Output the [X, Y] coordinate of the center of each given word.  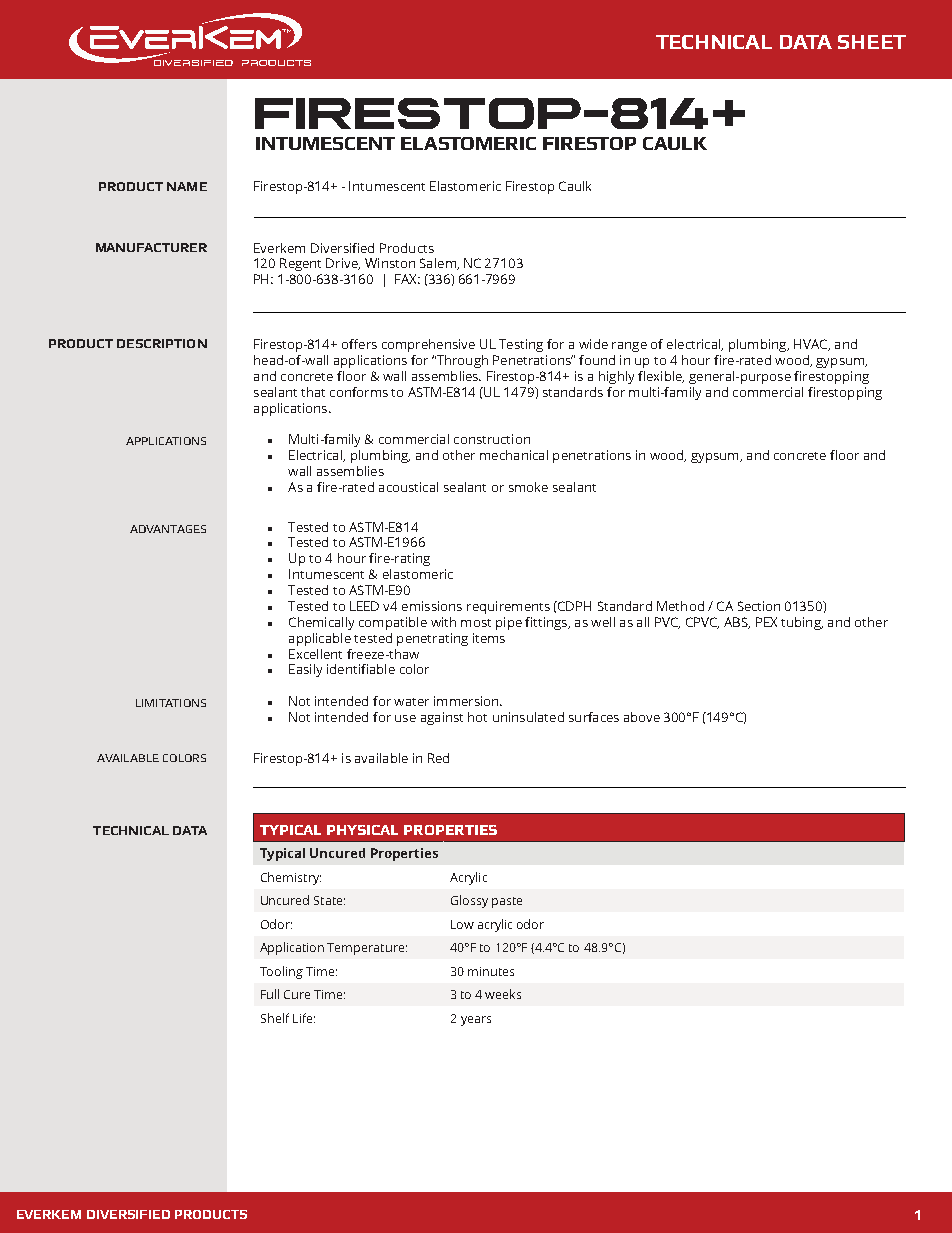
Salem [439, 264]
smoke [528, 487]
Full [270, 994]
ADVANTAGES [168, 529]
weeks [503, 994]
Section [759, 606]
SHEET [872, 42]
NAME [187, 186]
